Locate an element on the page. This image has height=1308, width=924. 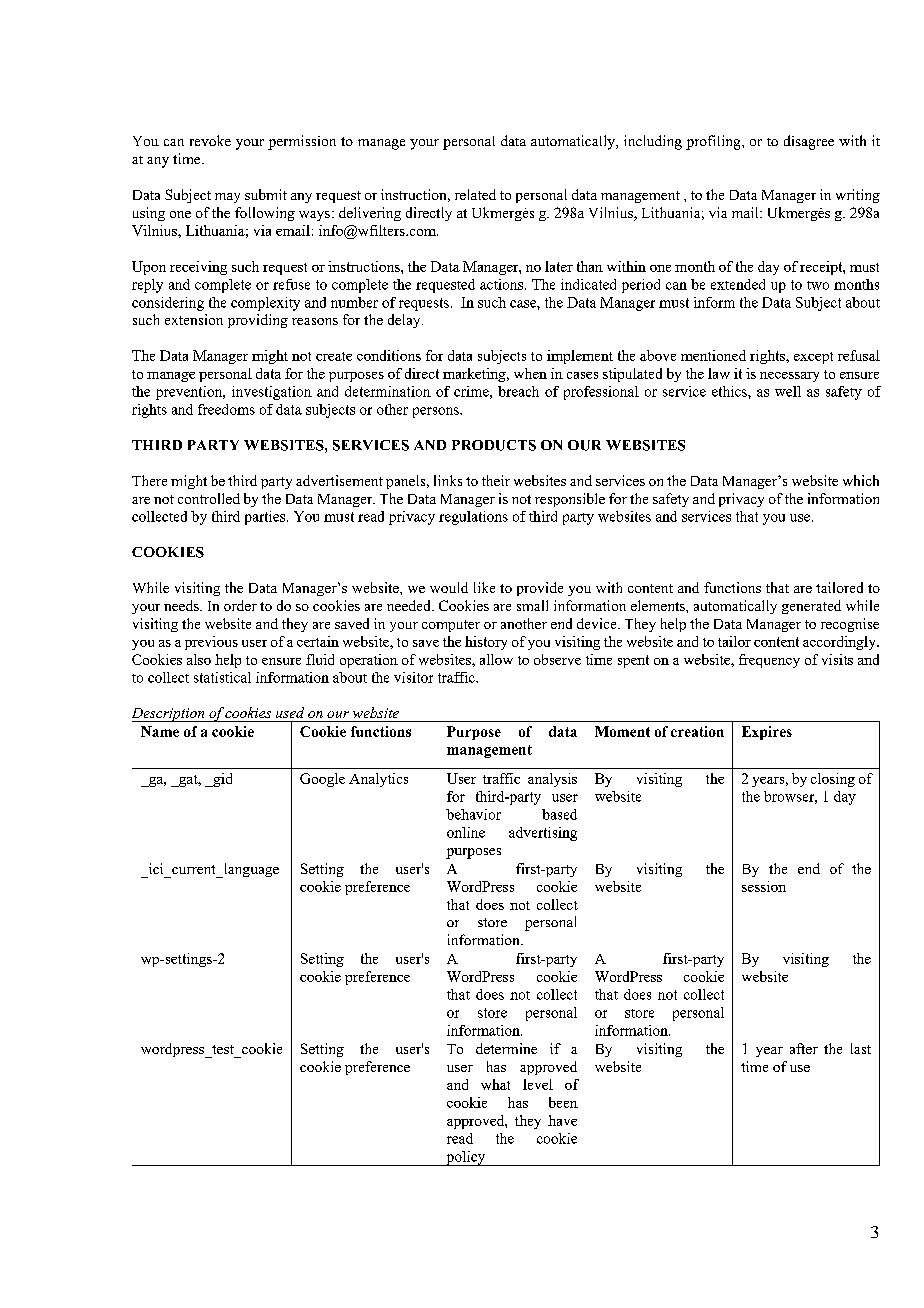
session is located at coordinates (764, 886).
